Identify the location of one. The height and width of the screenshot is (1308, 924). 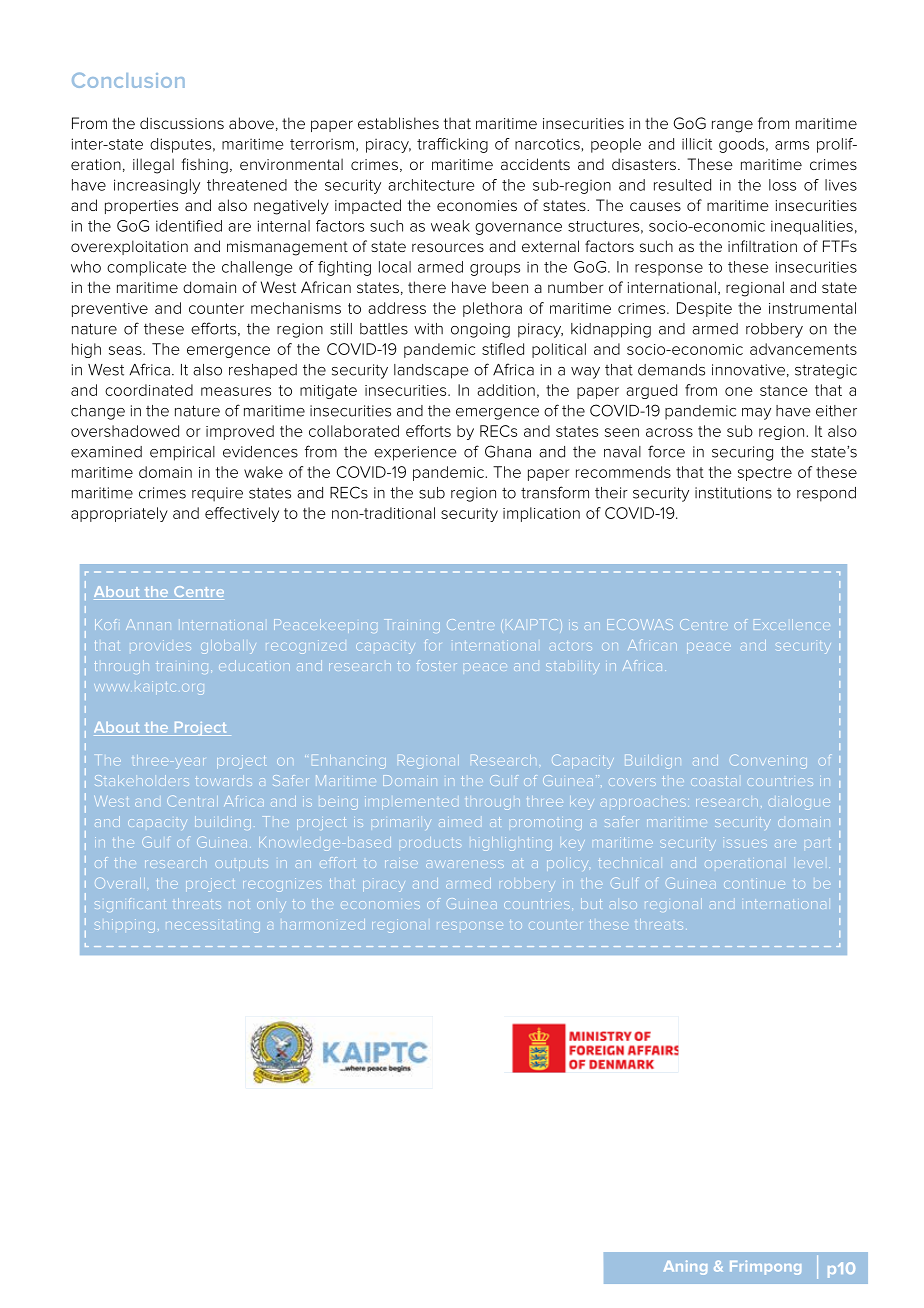
(739, 391).
